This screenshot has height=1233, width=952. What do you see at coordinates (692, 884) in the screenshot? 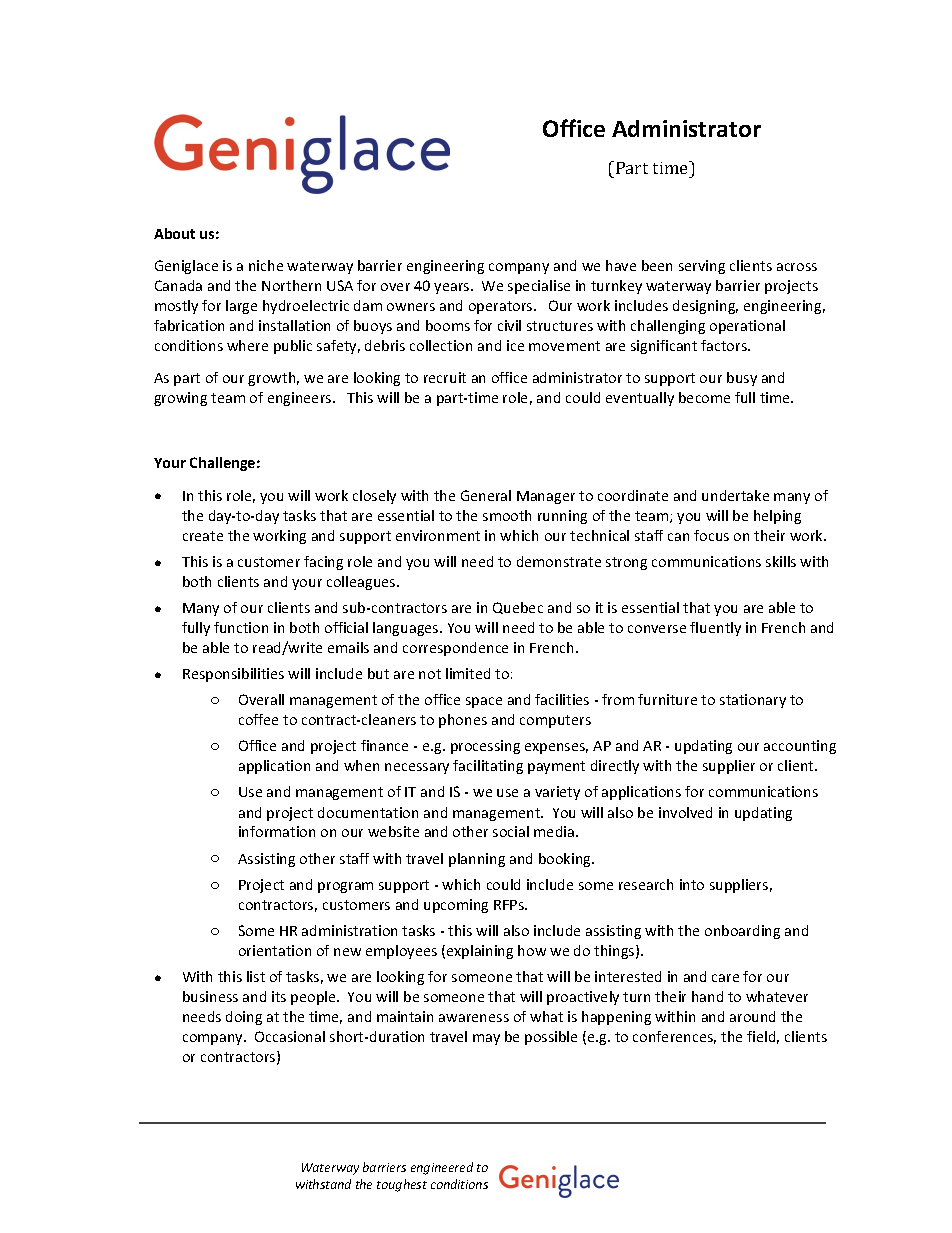
I see `into` at bounding box center [692, 884].
